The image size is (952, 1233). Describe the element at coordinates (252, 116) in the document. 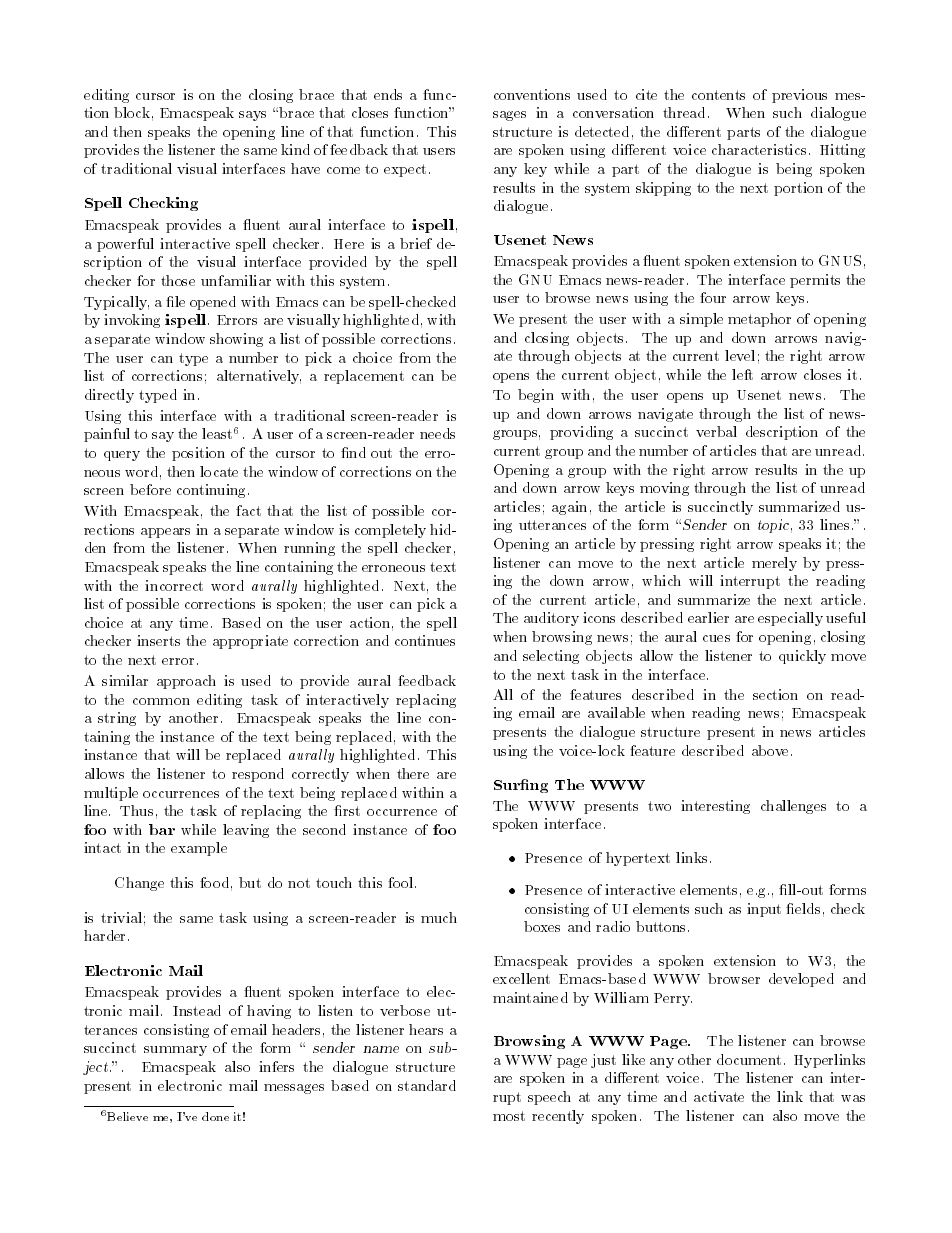

I see `says` at that location.
